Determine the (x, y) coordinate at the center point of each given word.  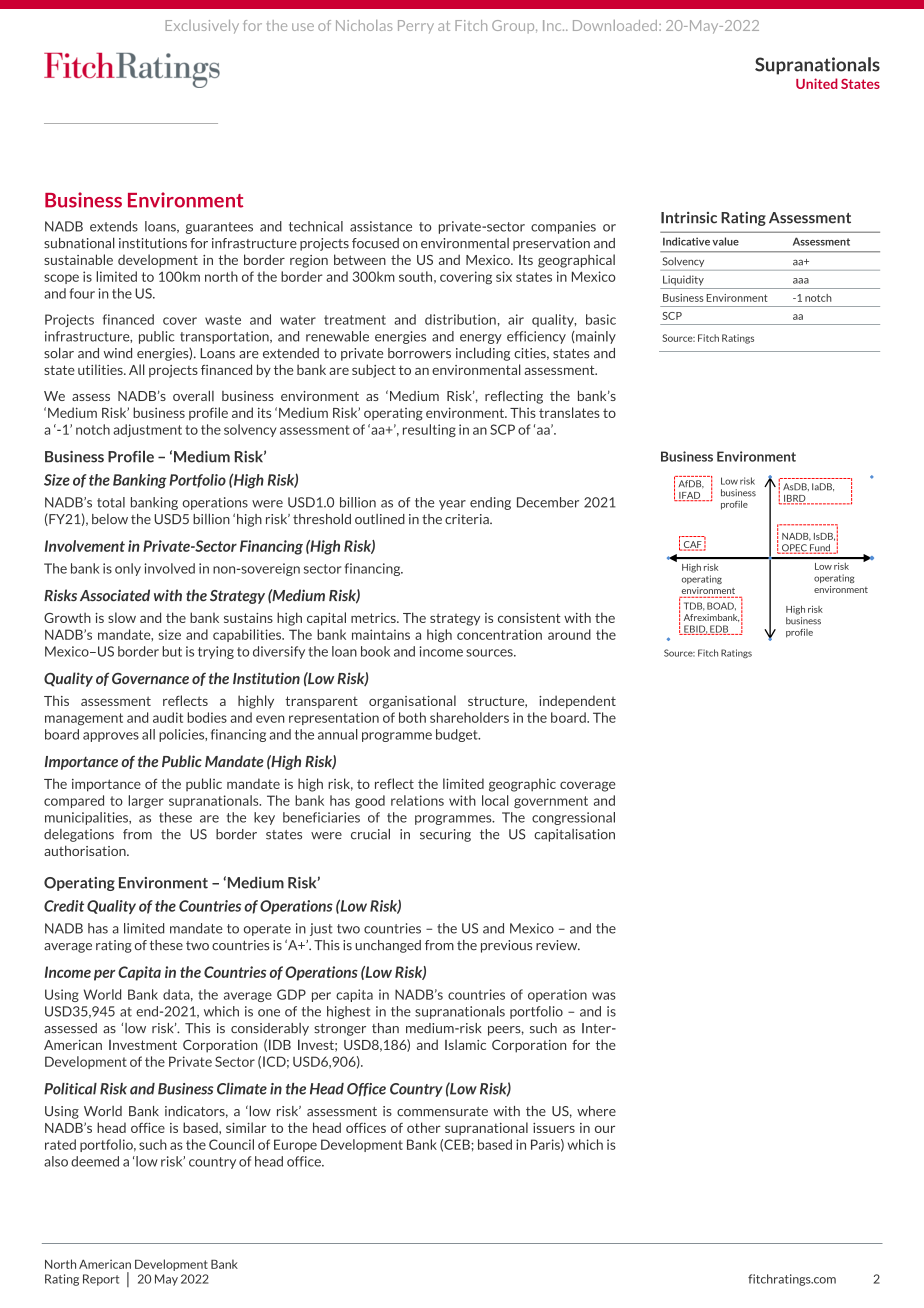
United (817, 83)
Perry (416, 26)
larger (146, 801)
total (111, 502)
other (424, 1127)
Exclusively (202, 27)
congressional (573, 818)
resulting (429, 430)
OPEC (794, 549)
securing (445, 835)
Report (101, 1280)
